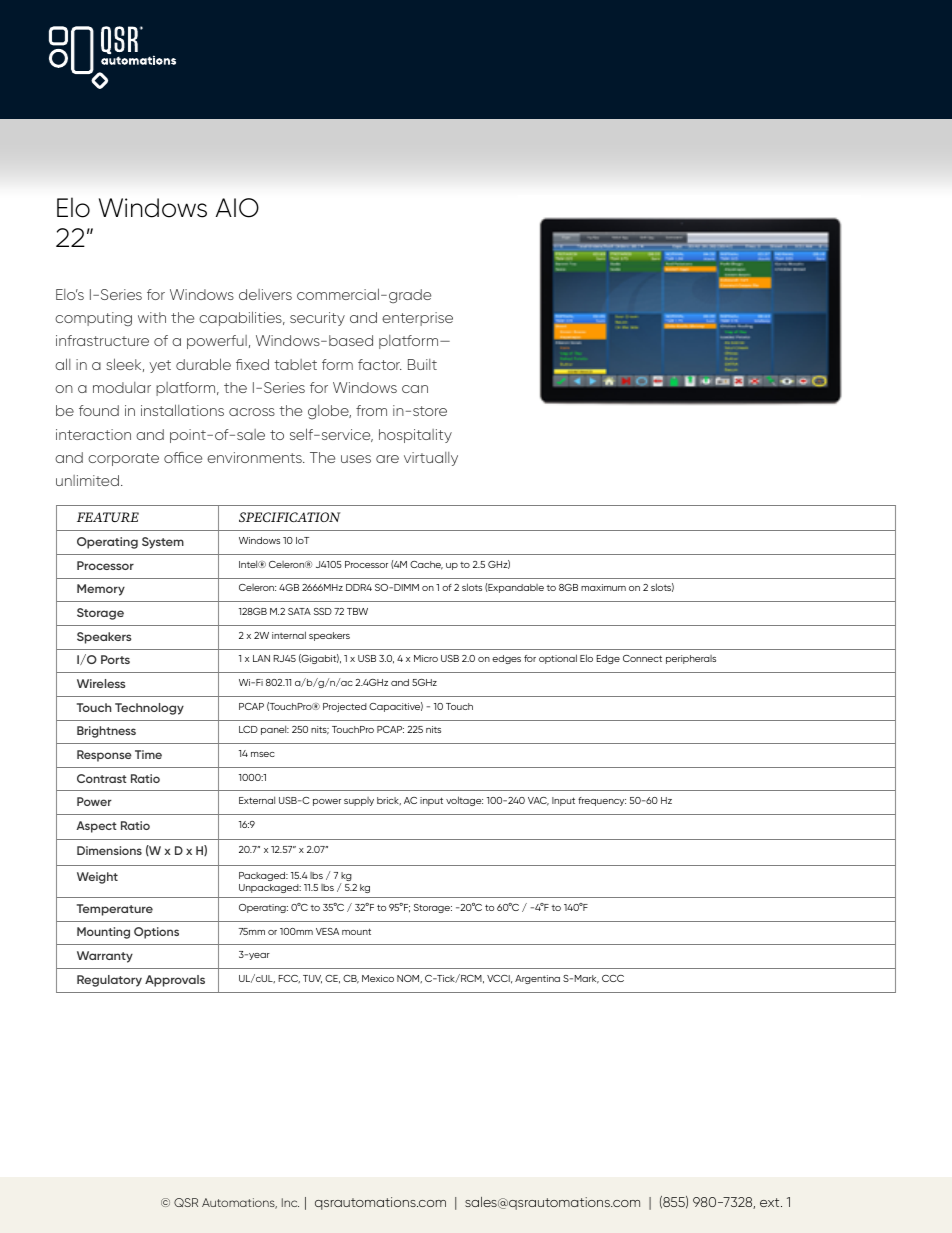 The width and height of the screenshot is (952, 1233). Describe the element at coordinates (417, 319) in the screenshot. I see `enterprise` at that location.
